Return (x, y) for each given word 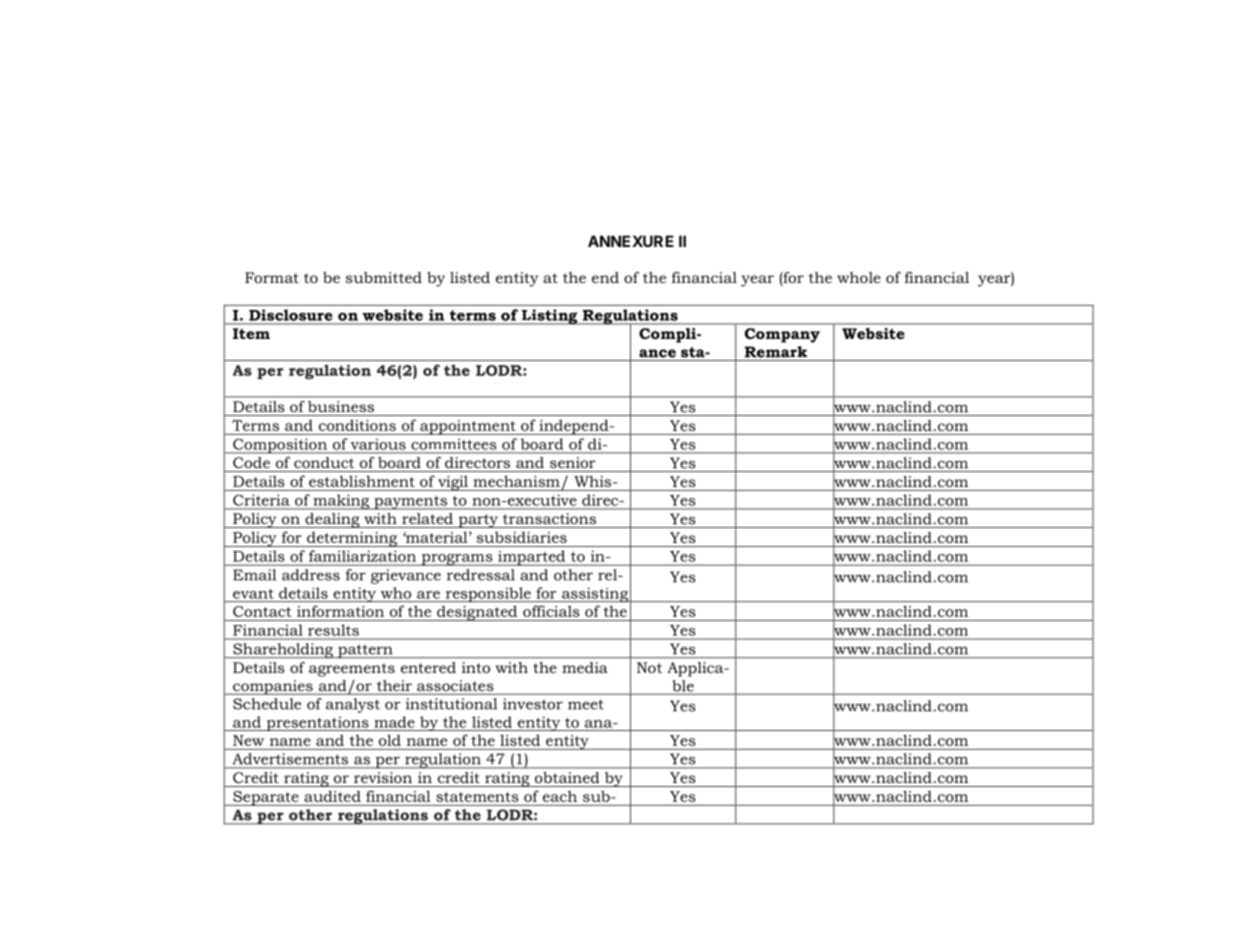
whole (859, 277)
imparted (532, 558)
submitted (384, 277)
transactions (549, 518)
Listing (549, 317)
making (341, 502)
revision (383, 777)
